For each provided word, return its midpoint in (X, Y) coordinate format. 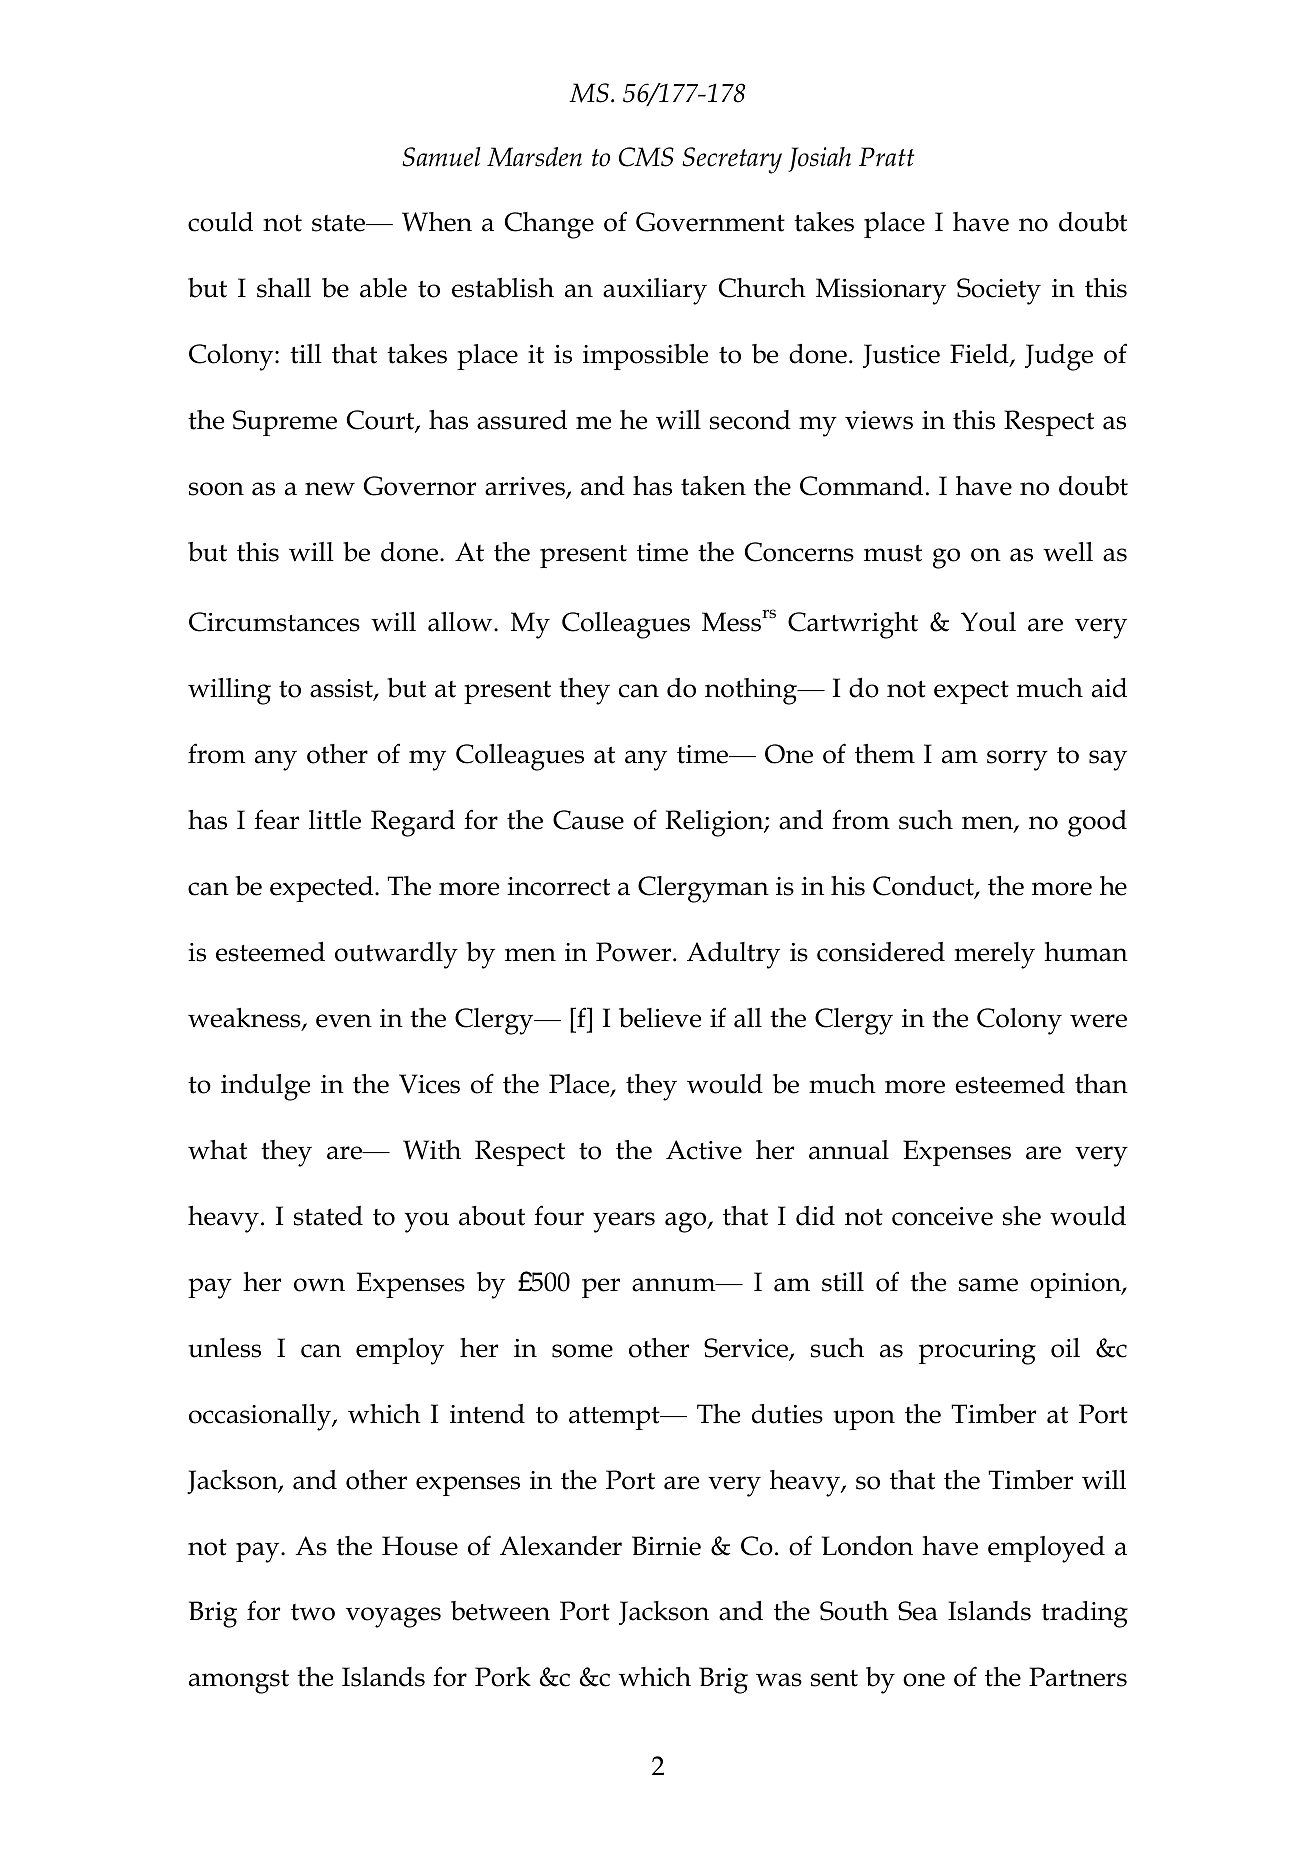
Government (710, 222)
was (779, 1680)
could (220, 222)
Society (999, 291)
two (313, 1612)
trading (1084, 1614)
